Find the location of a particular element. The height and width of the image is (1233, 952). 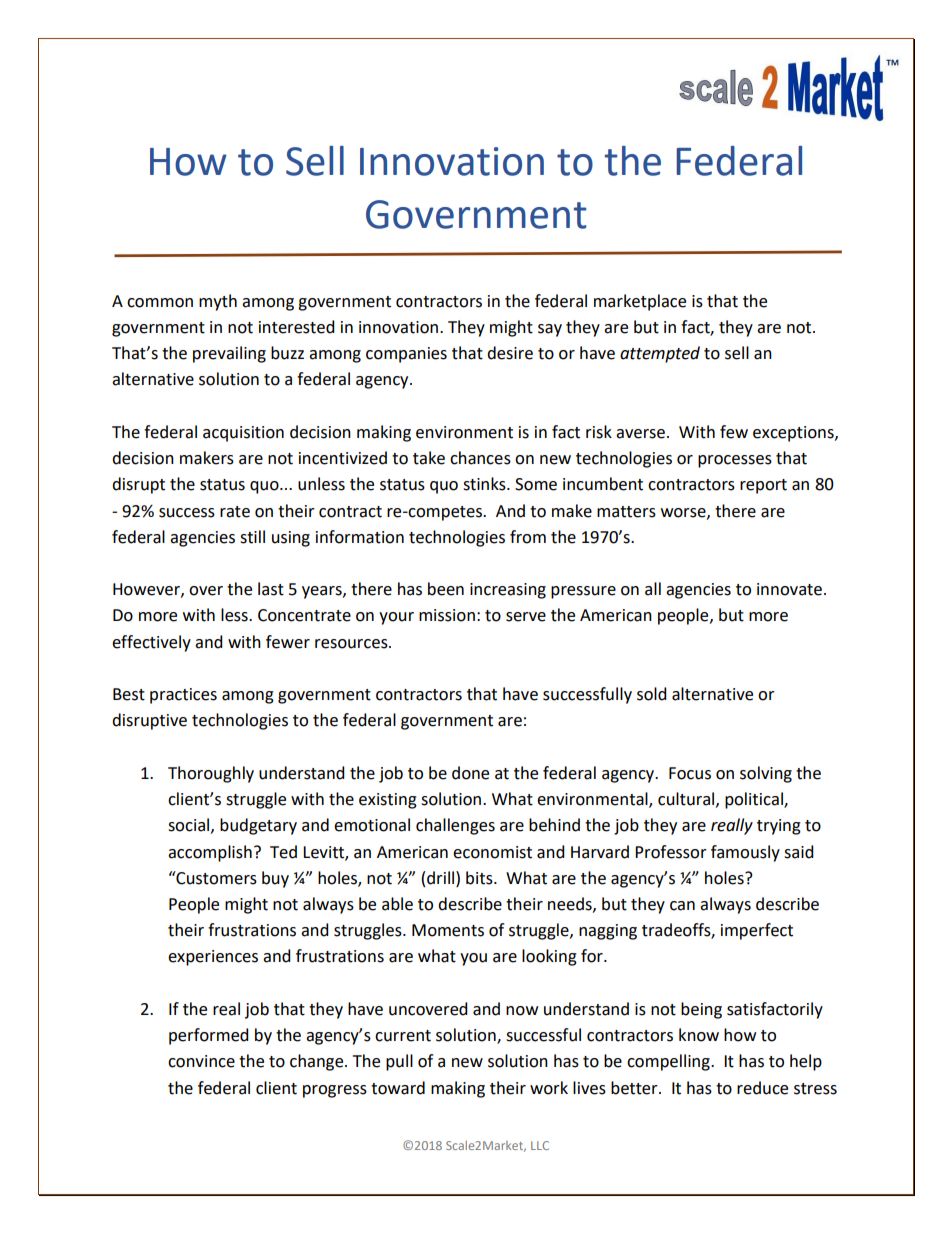

reduce is located at coordinates (762, 1088).
